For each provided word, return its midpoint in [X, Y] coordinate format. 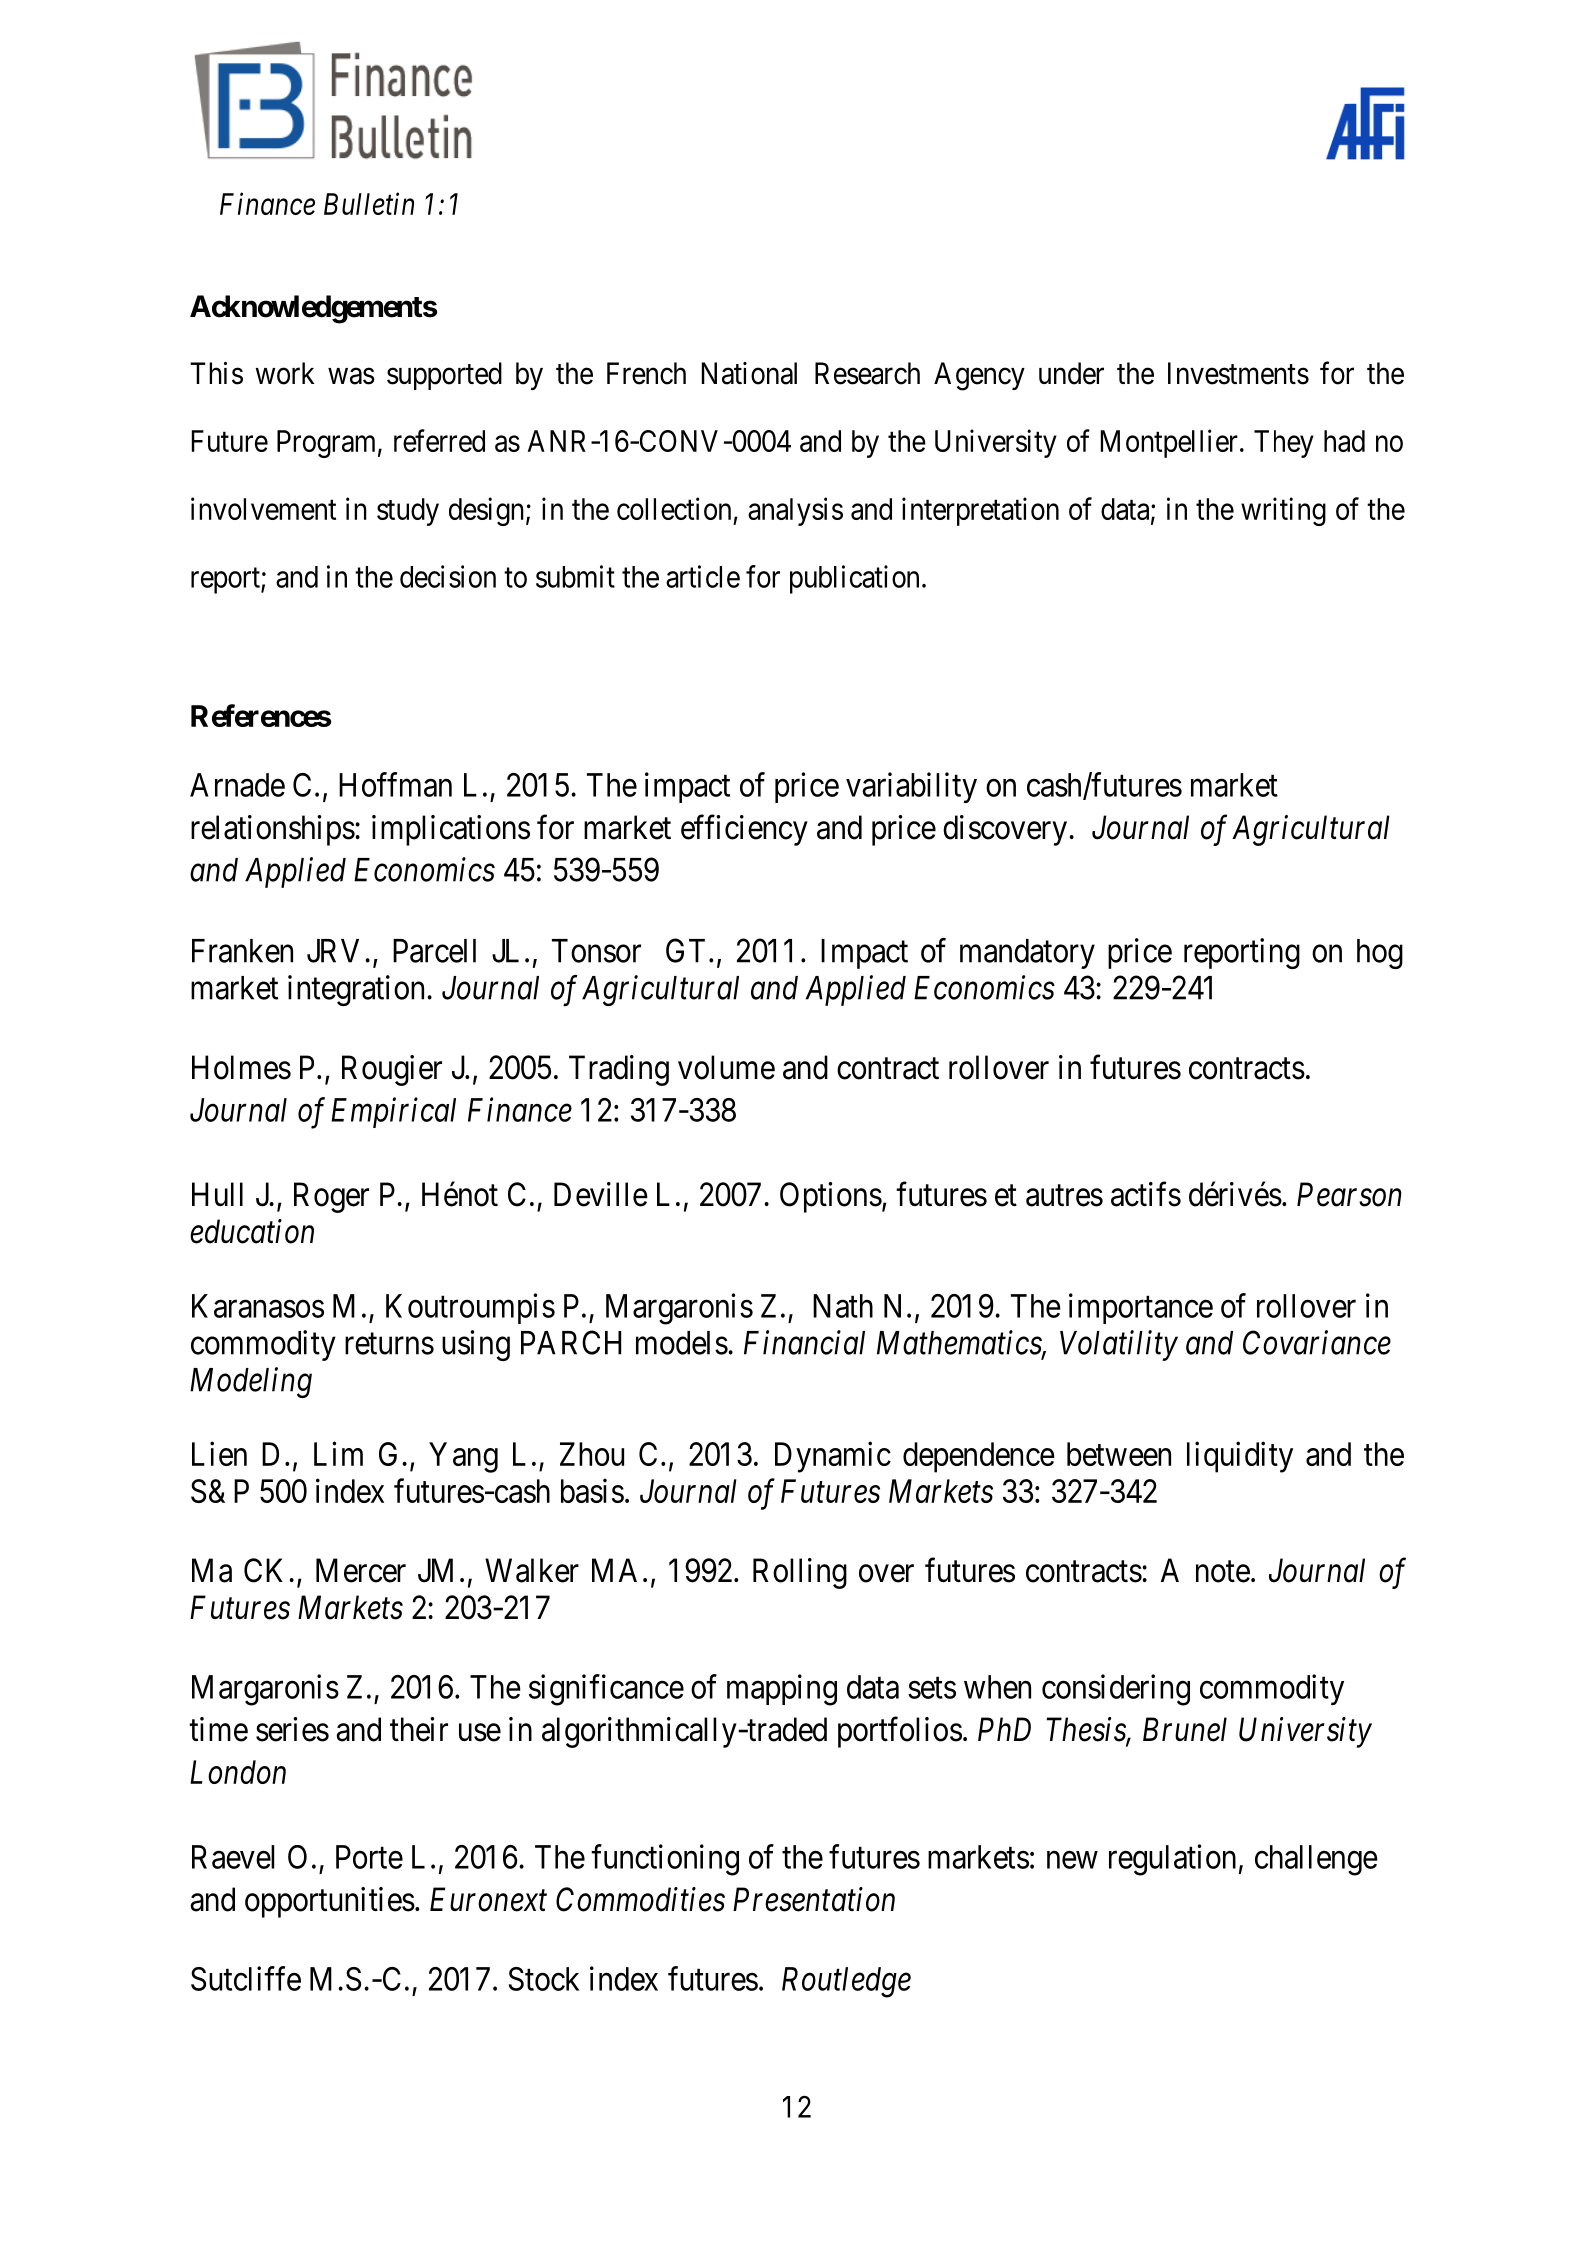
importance [1141, 1308]
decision [448, 576]
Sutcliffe [246, 1978]
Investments [1238, 373]
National [749, 373]
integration [356, 990]
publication [854, 579]
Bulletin [369, 203]
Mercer [361, 1570]
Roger [331, 1197]
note [1223, 1572]
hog [1380, 954]
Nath [843, 1306]
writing [1283, 511]
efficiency [744, 830]
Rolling [800, 1573]
